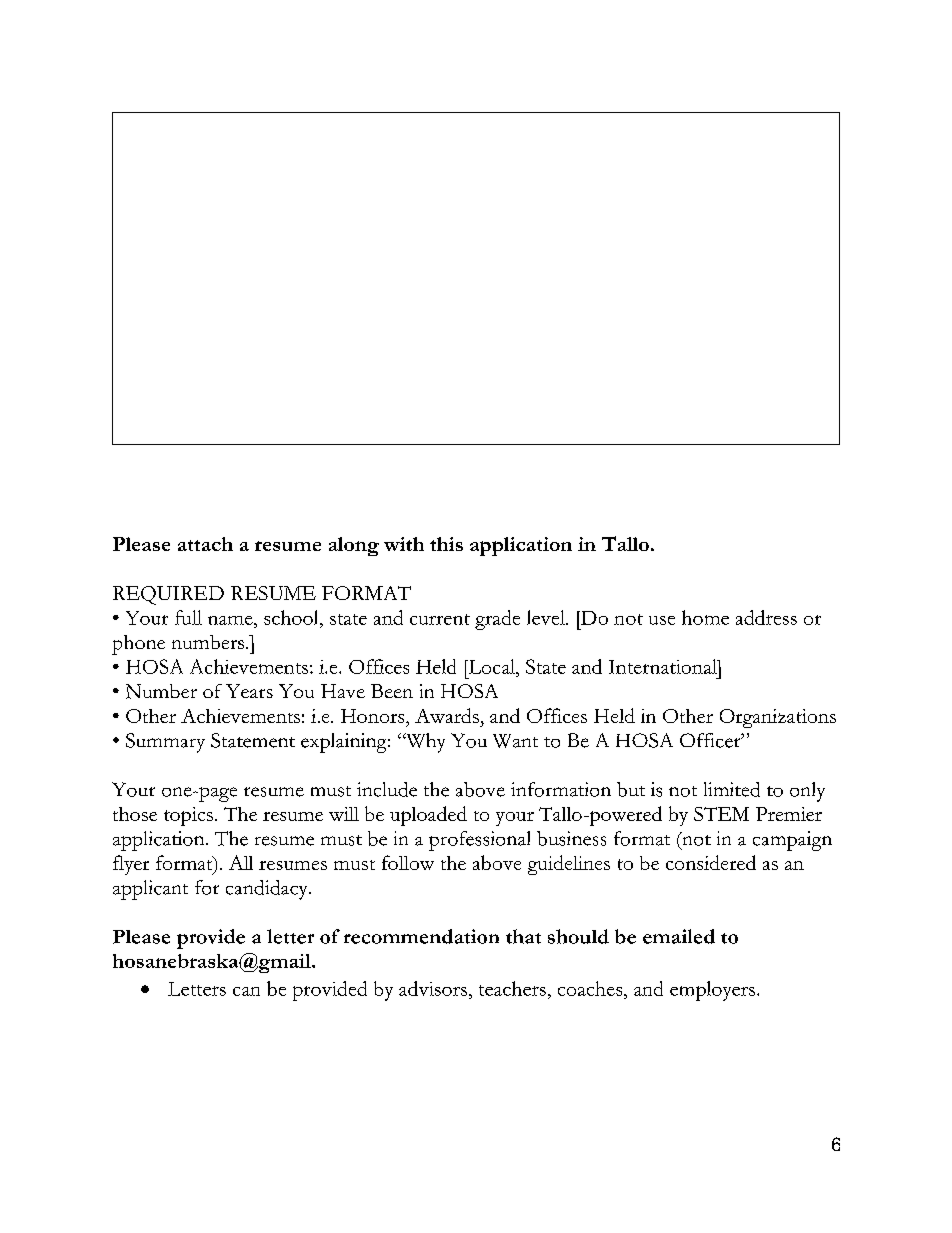  Describe the element at coordinates (188, 816) in the document. I see `topics` at that location.
